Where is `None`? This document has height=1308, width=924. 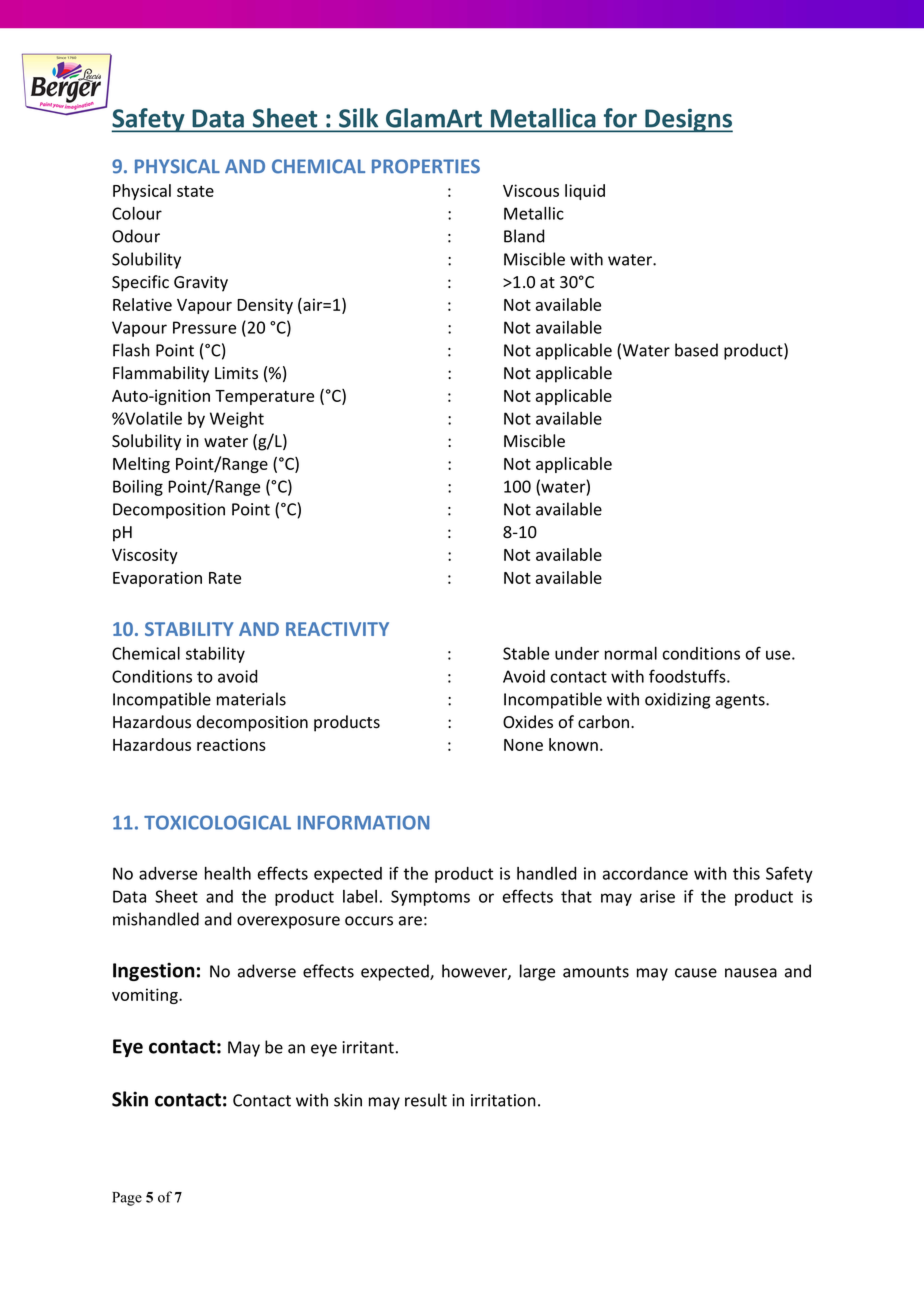
None is located at coordinates (523, 745).
